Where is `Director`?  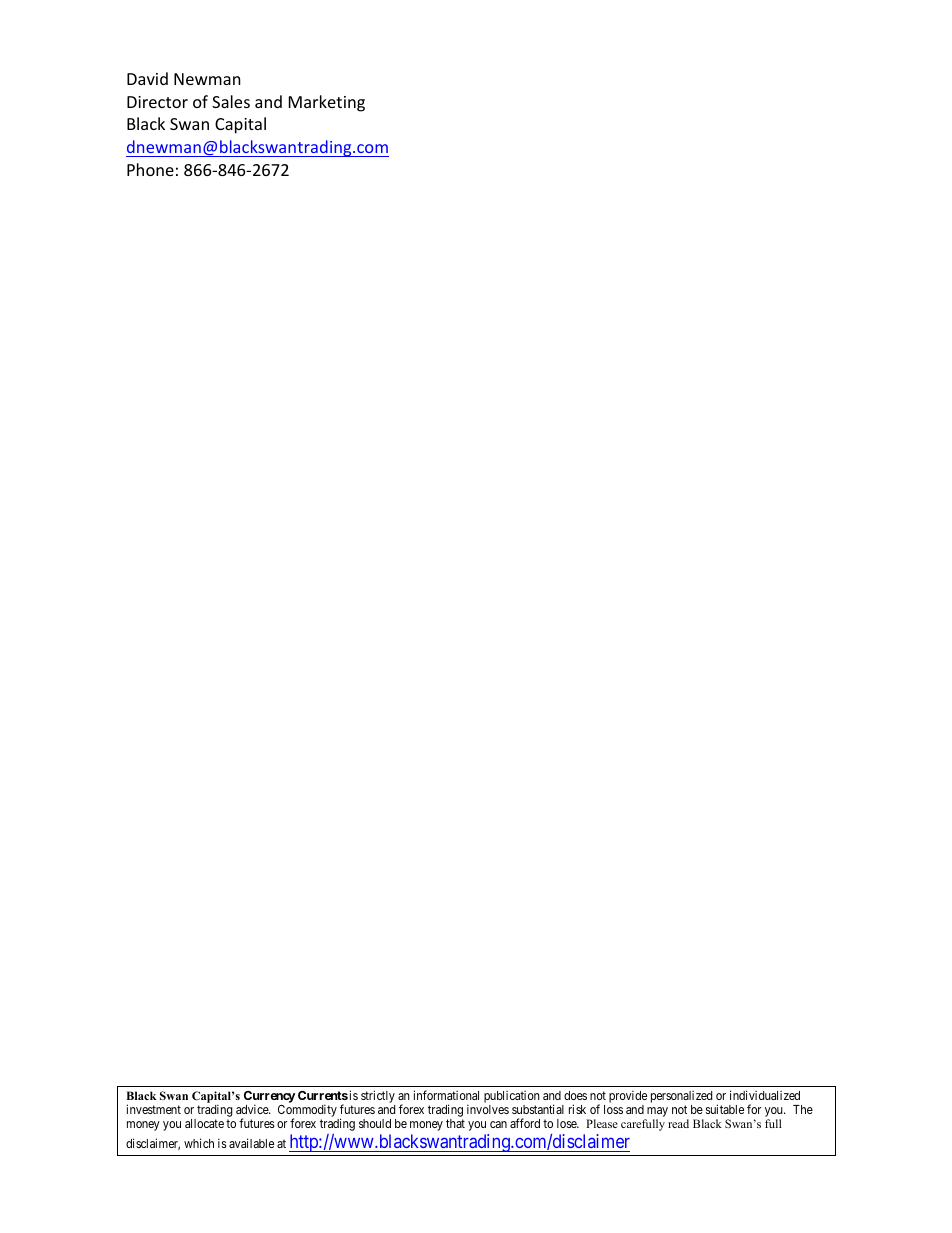
Director is located at coordinates (157, 102).
